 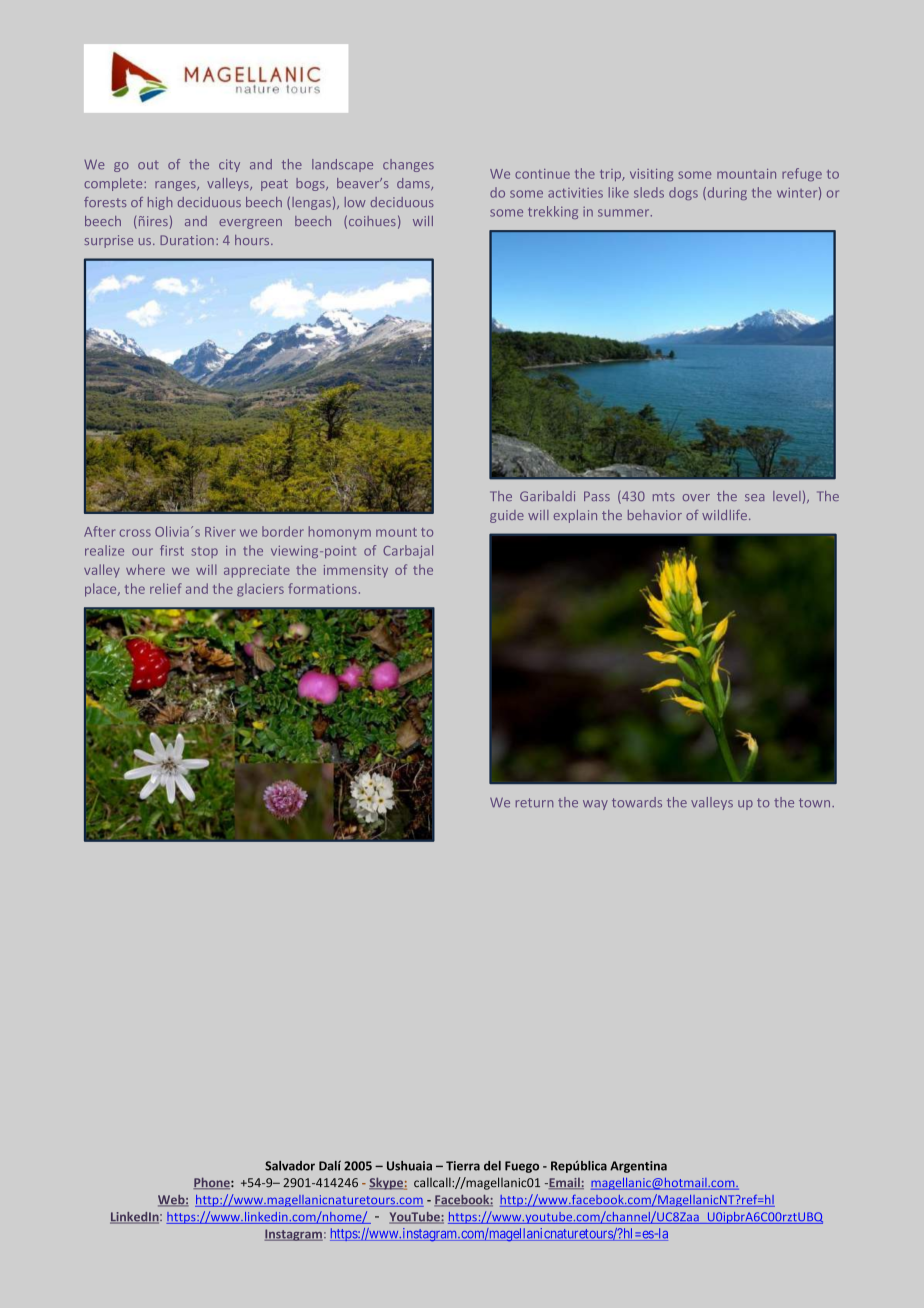 What do you see at coordinates (290, 1166) in the screenshot?
I see `Salvador` at bounding box center [290, 1166].
